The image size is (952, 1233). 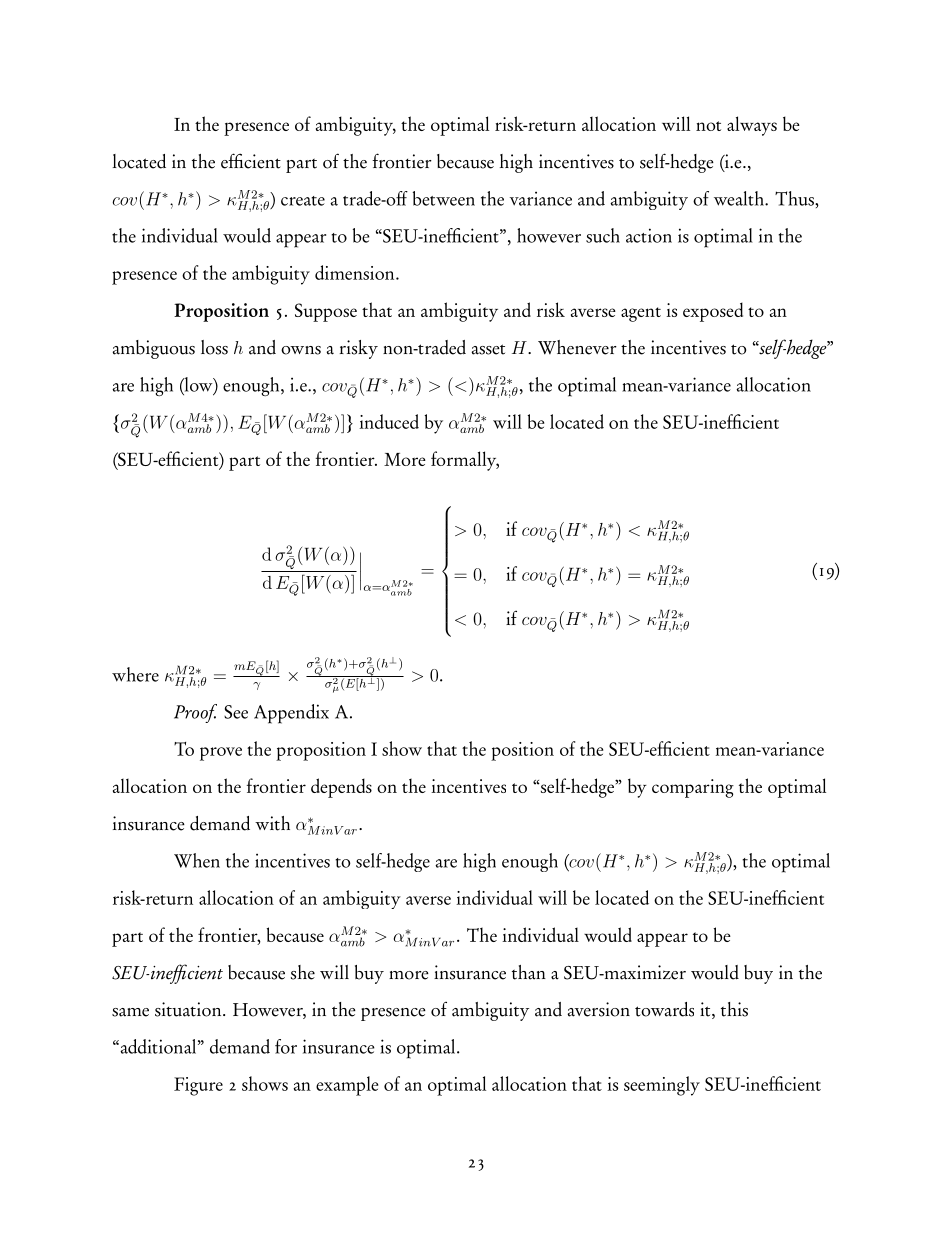 I want to click on create, so click(x=303, y=201).
